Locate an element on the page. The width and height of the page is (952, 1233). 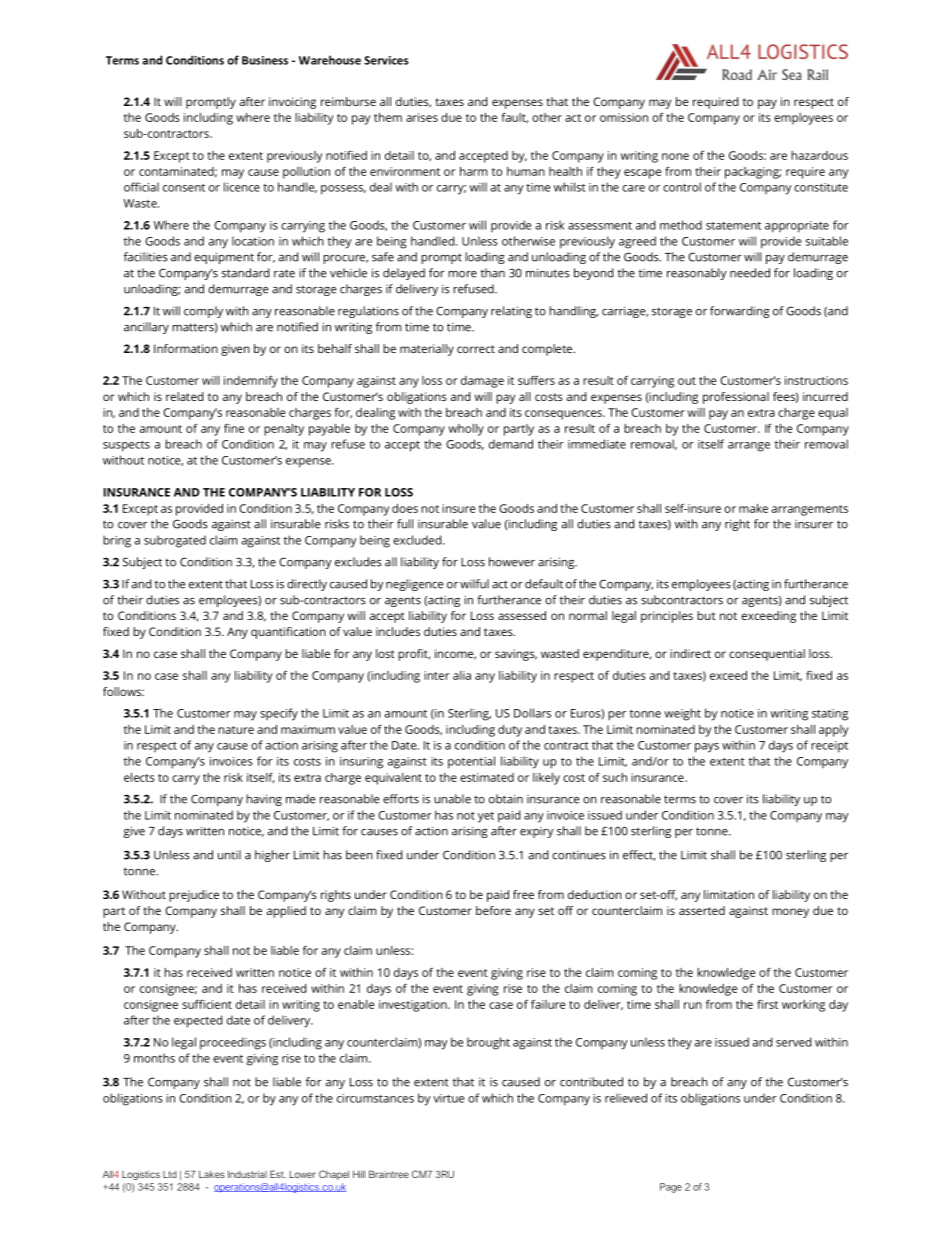
make is located at coordinates (753, 508).
